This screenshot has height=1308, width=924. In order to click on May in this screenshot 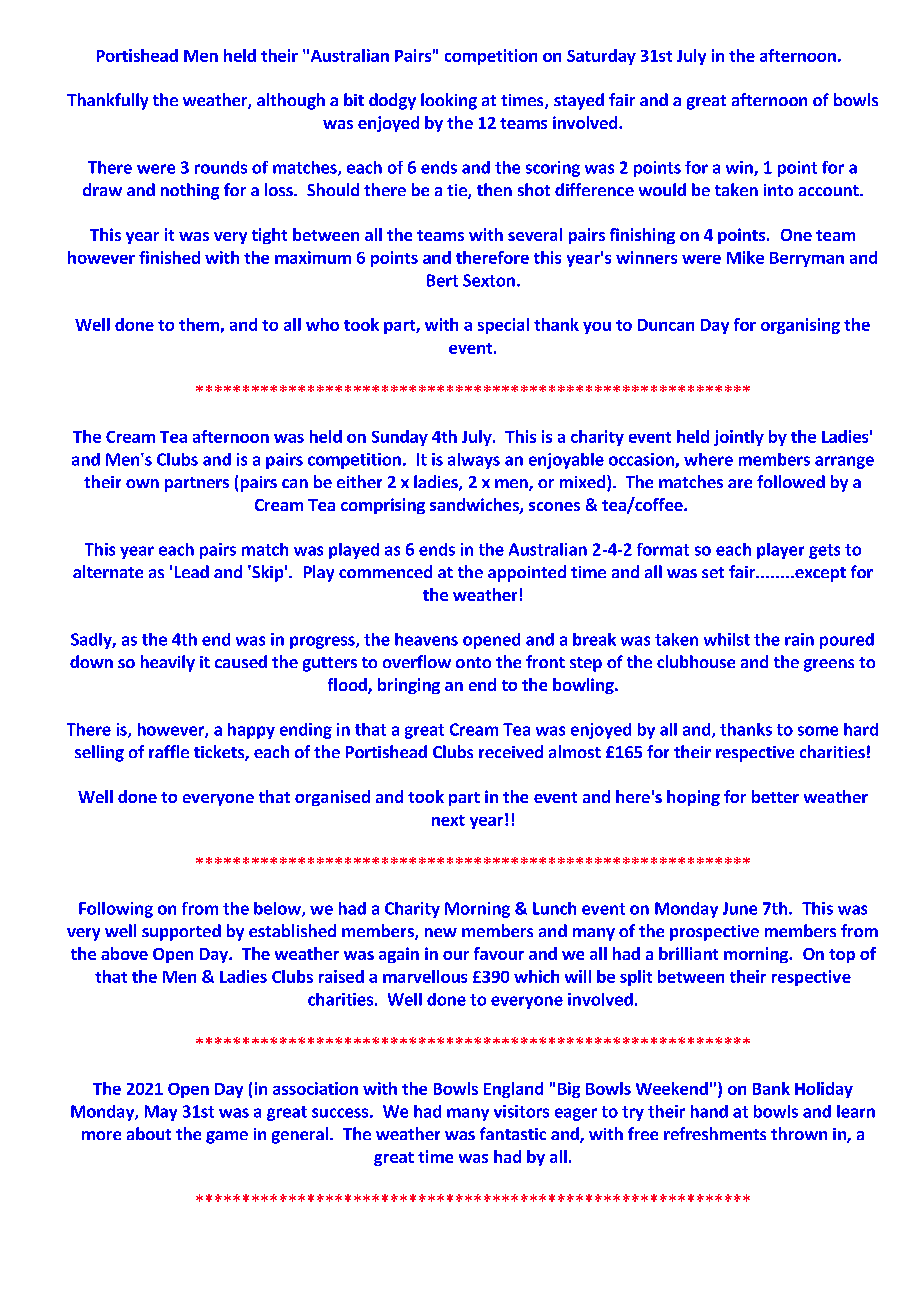, I will do `click(161, 1113)`.
